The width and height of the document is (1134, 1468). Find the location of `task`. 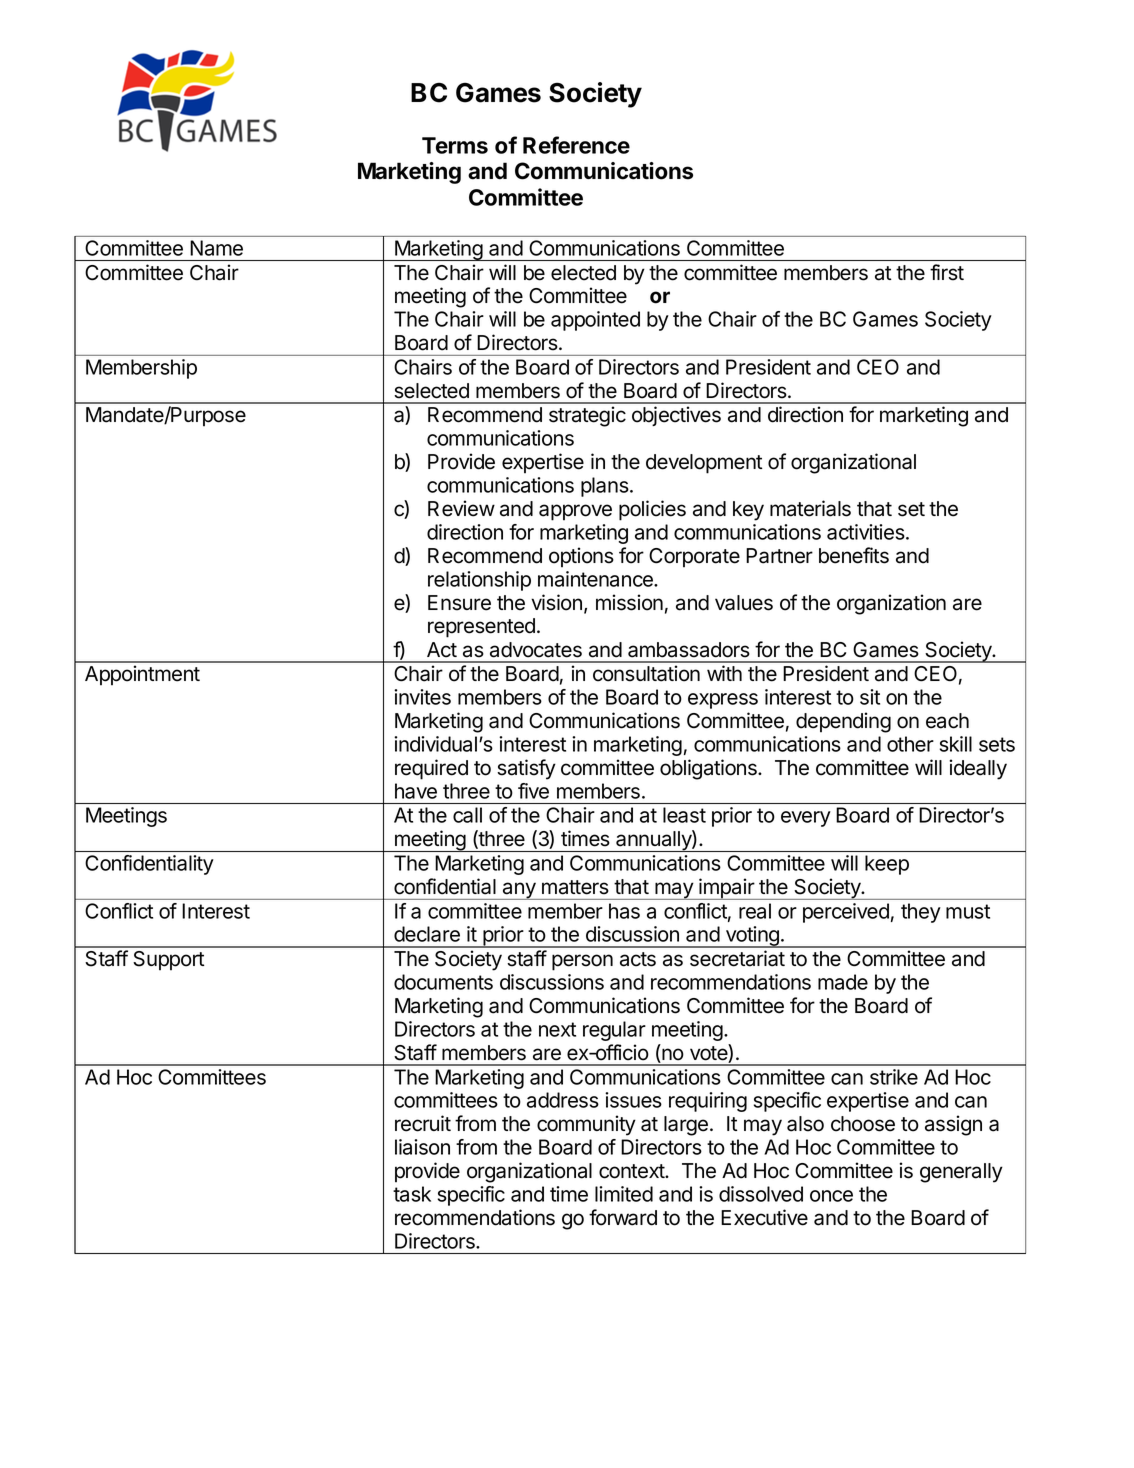

task is located at coordinates (412, 1194).
